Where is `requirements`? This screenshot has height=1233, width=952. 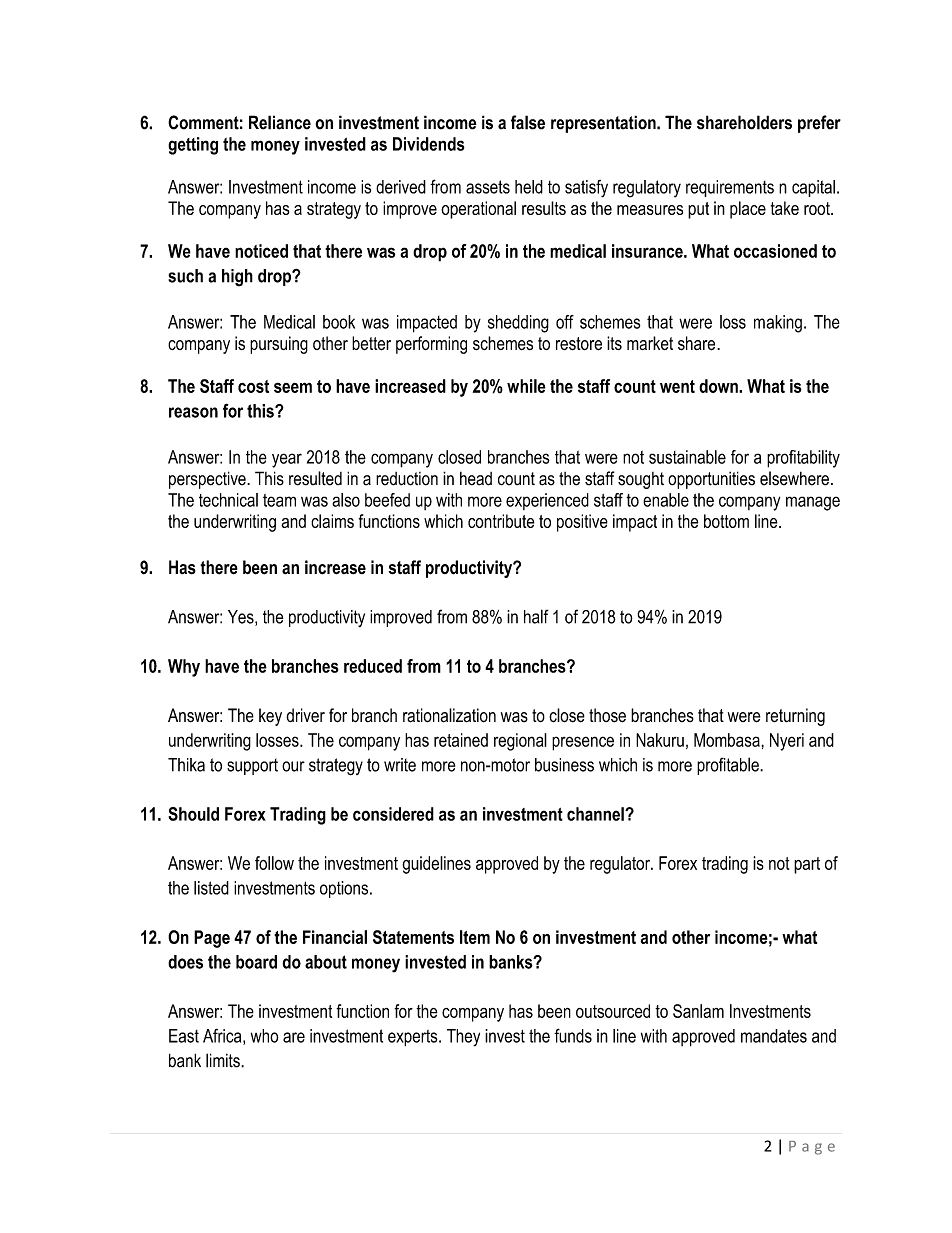 requirements is located at coordinates (730, 188).
